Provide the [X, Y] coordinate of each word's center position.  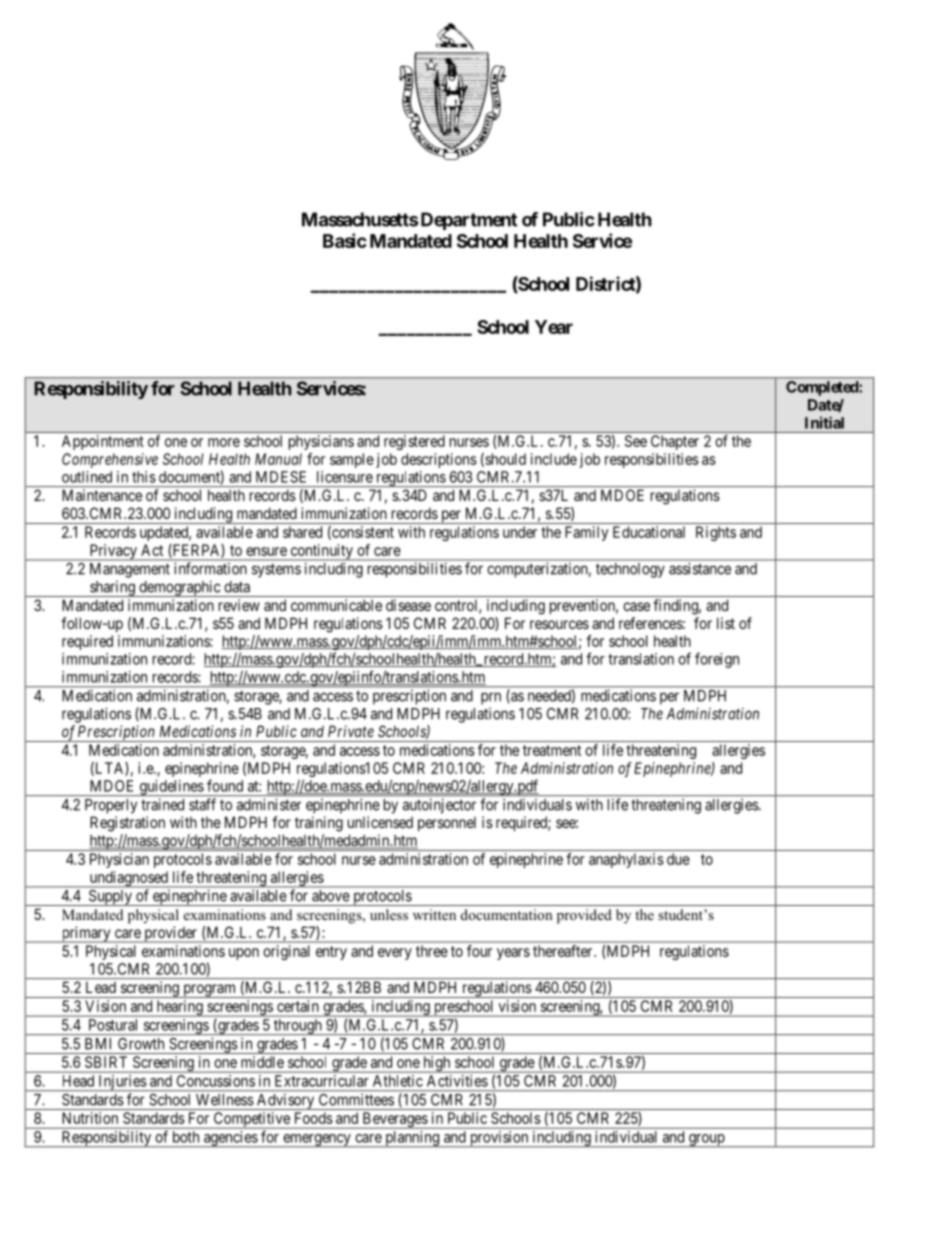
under [520, 532]
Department [469, 221]
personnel [447, 823]
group [706, 1141]
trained [162, 804]
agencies [230, 1139]
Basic [345, 240]
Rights [716, 533]
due [678, 859]
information [210, 568]
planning [412, 1139]
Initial [824, 422]
